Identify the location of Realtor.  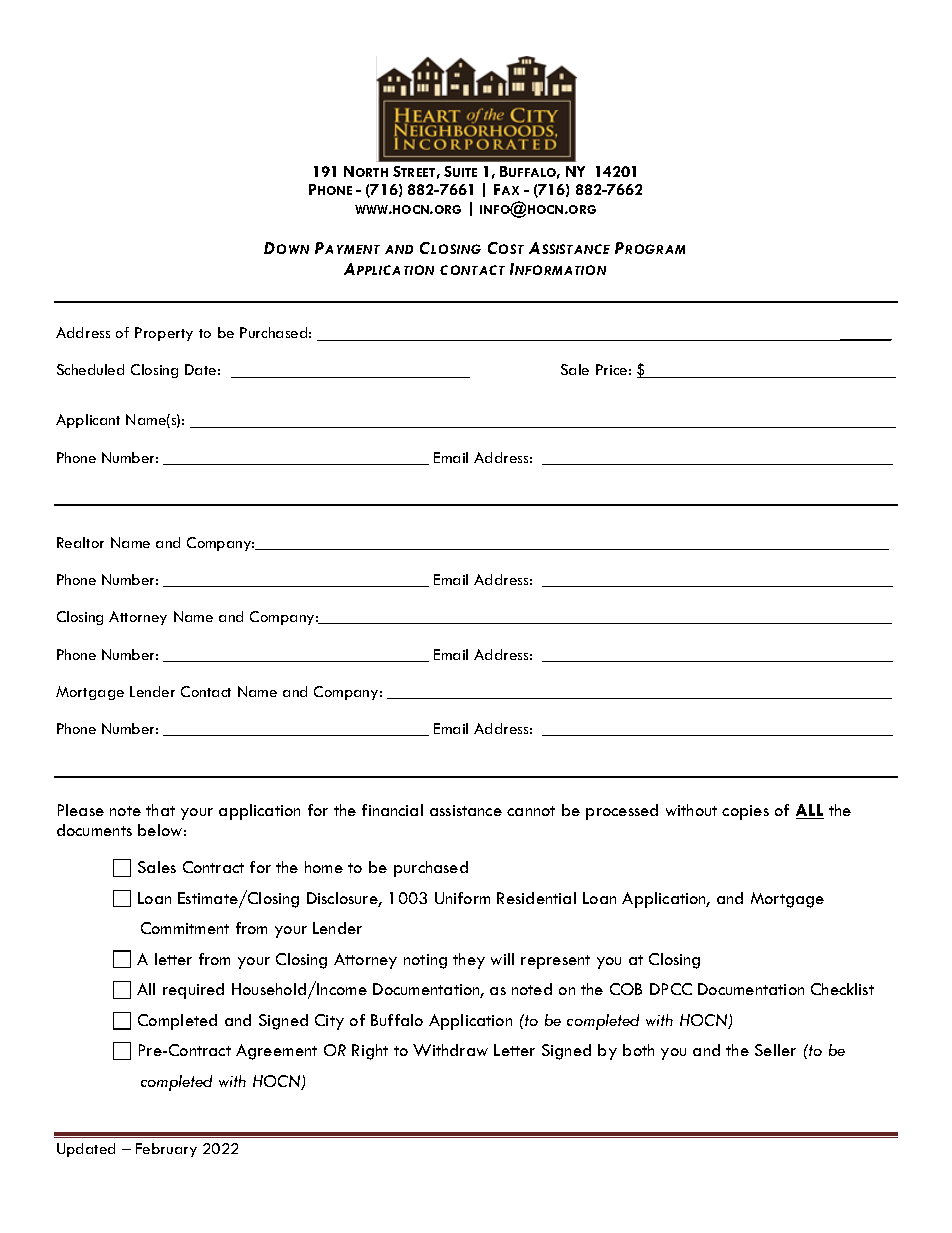
(80, 542).
